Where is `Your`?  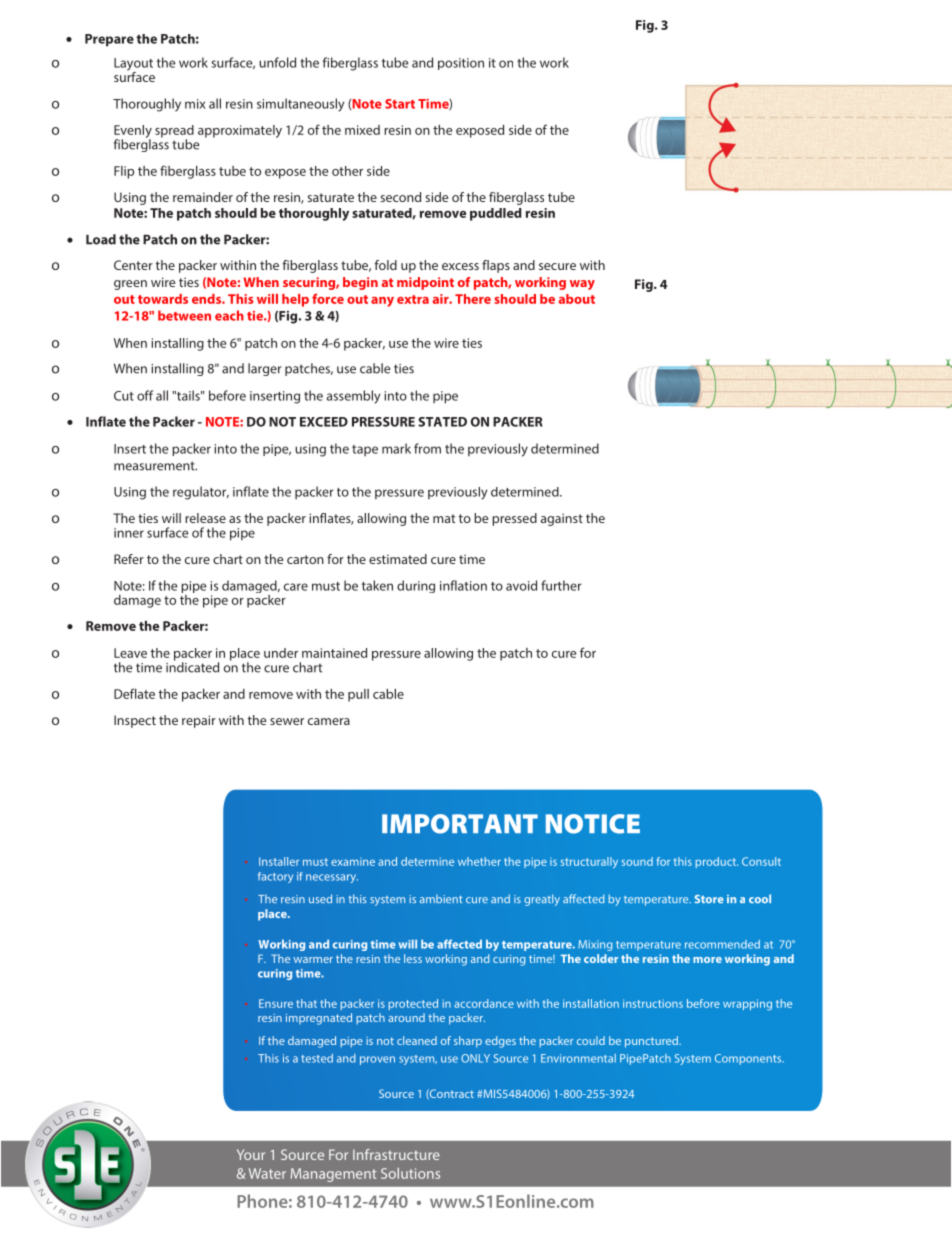 Your is located at coordinates (251, 1154).
